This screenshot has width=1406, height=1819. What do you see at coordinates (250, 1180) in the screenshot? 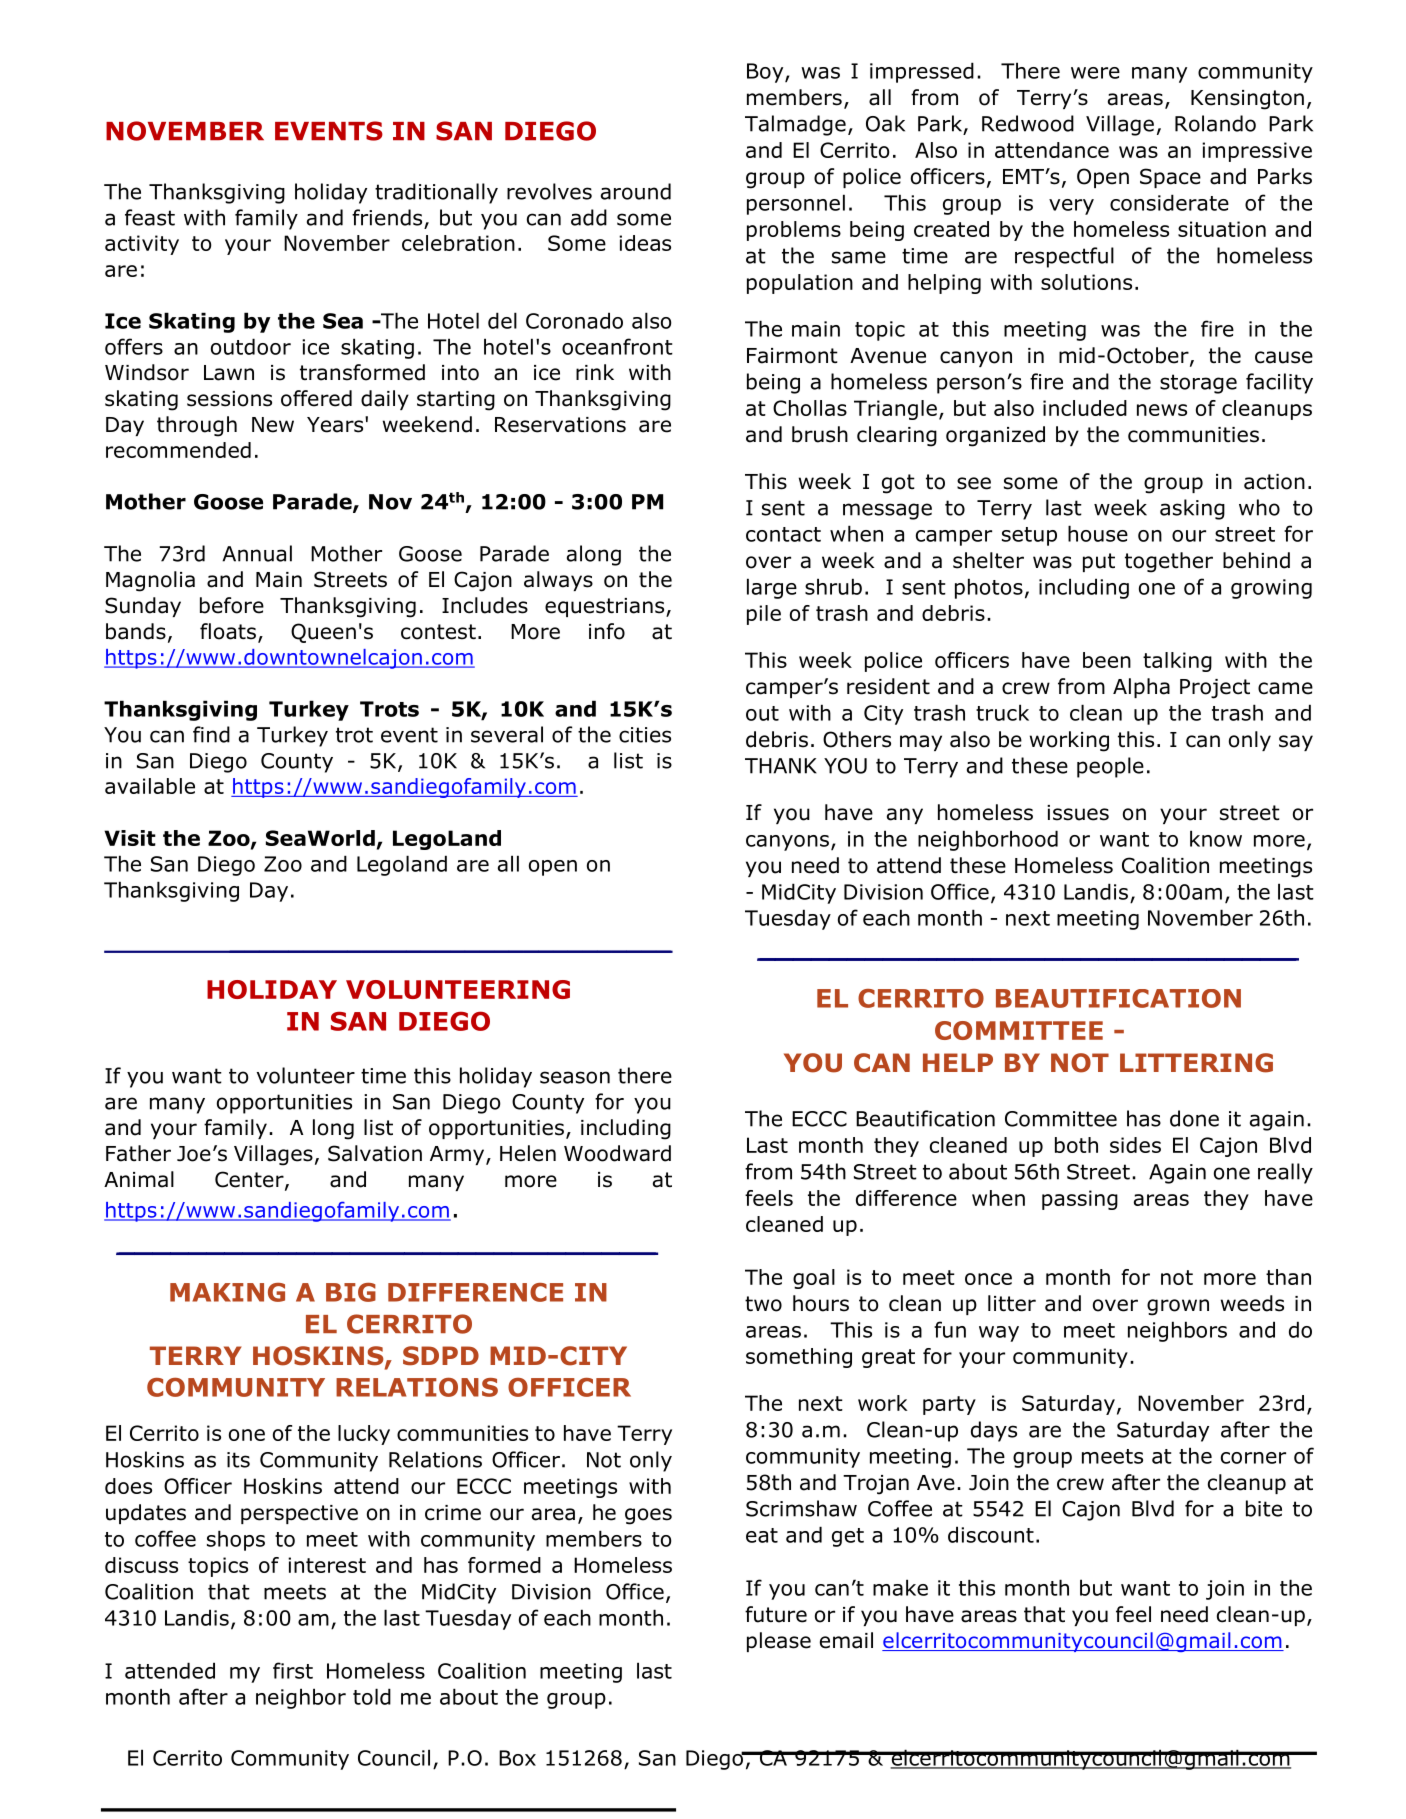
I see `Center` at bounding box center [250, 1180].
